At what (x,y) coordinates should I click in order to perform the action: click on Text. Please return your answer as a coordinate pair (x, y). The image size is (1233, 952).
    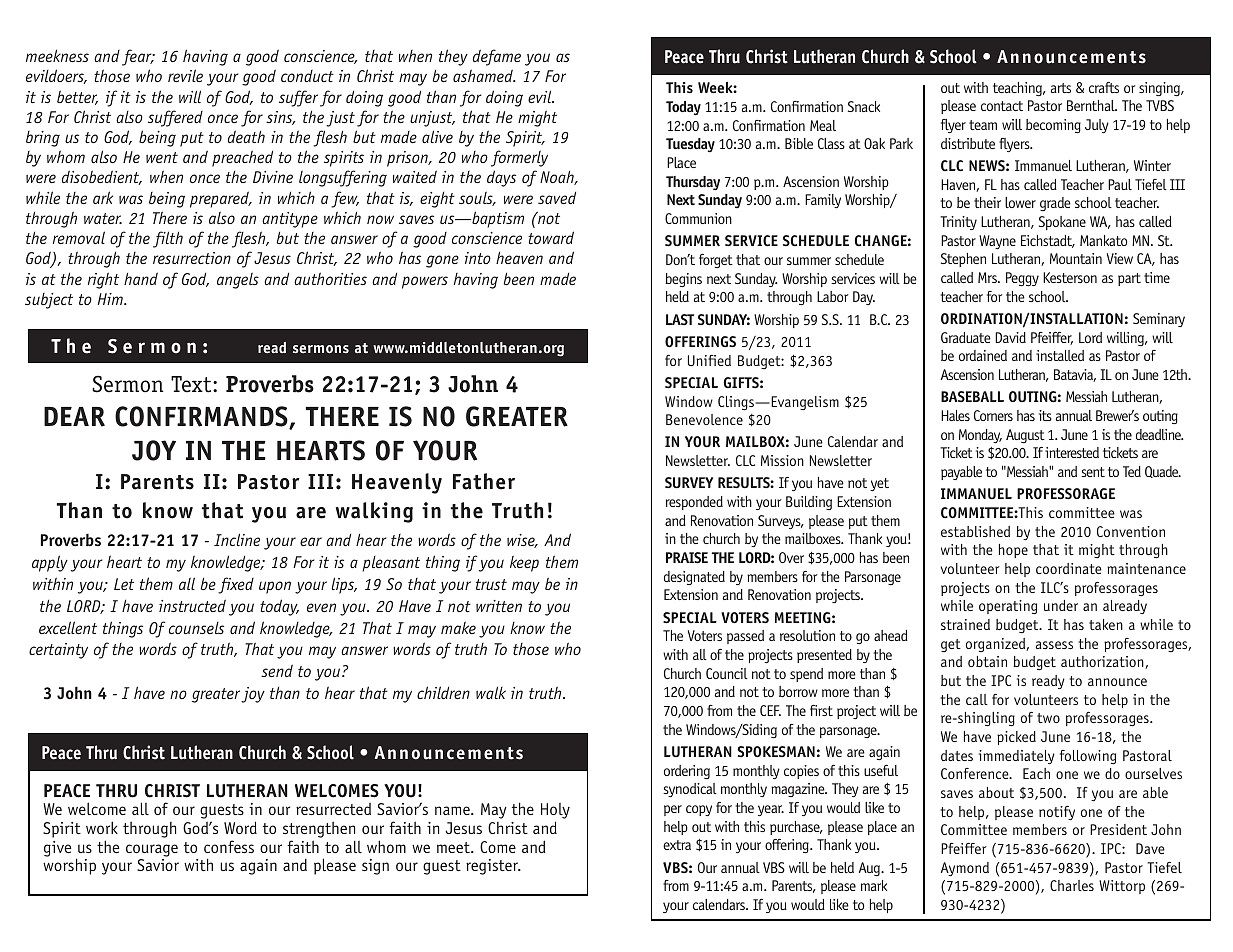
    Looking at the image, I should click on (192, 384).
